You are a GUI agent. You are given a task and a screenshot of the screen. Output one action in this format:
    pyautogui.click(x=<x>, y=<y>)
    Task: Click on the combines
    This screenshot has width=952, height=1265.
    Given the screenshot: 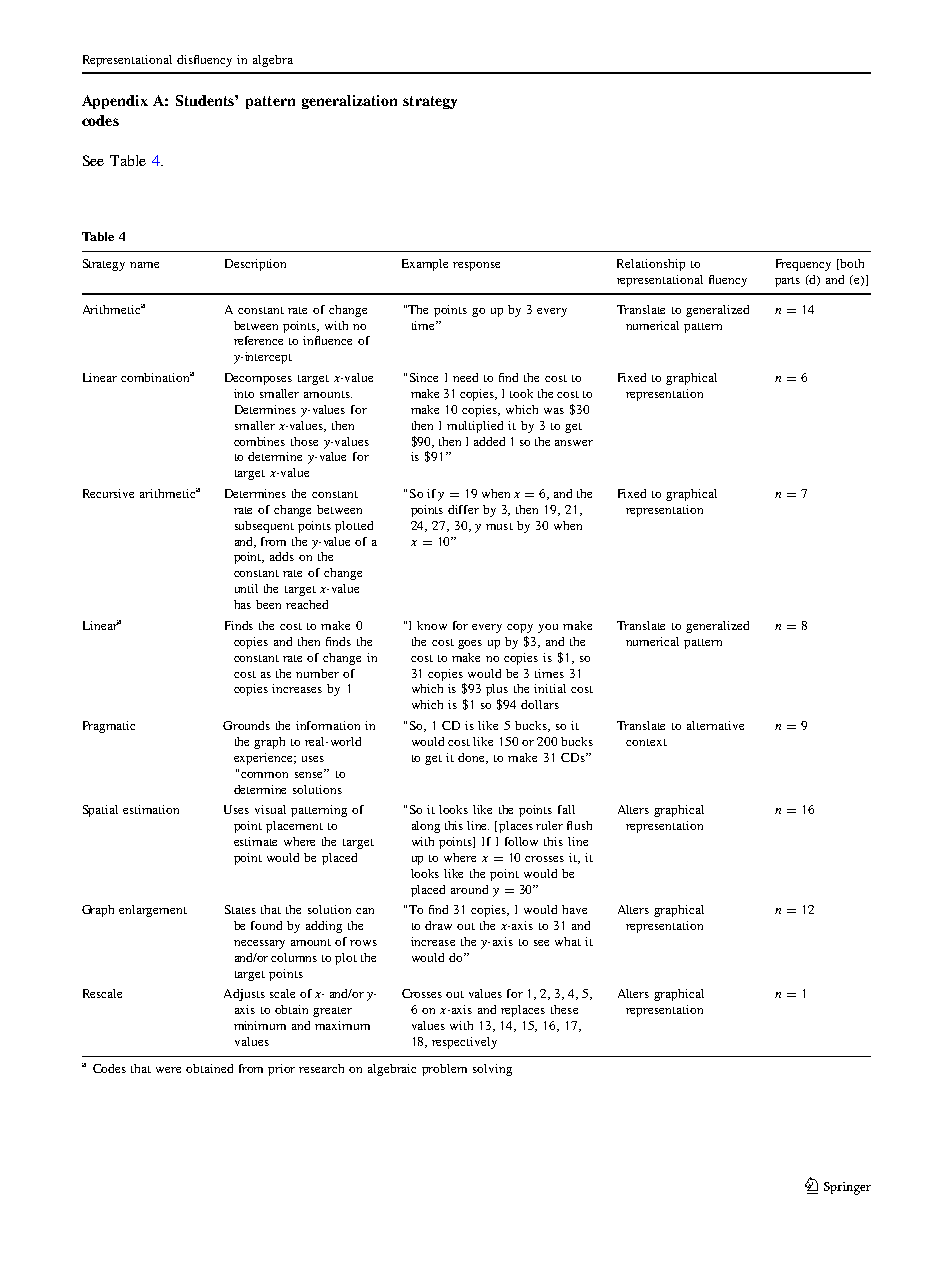 What is the action you would take?
    pyautogui.click(x=259, y=441)
